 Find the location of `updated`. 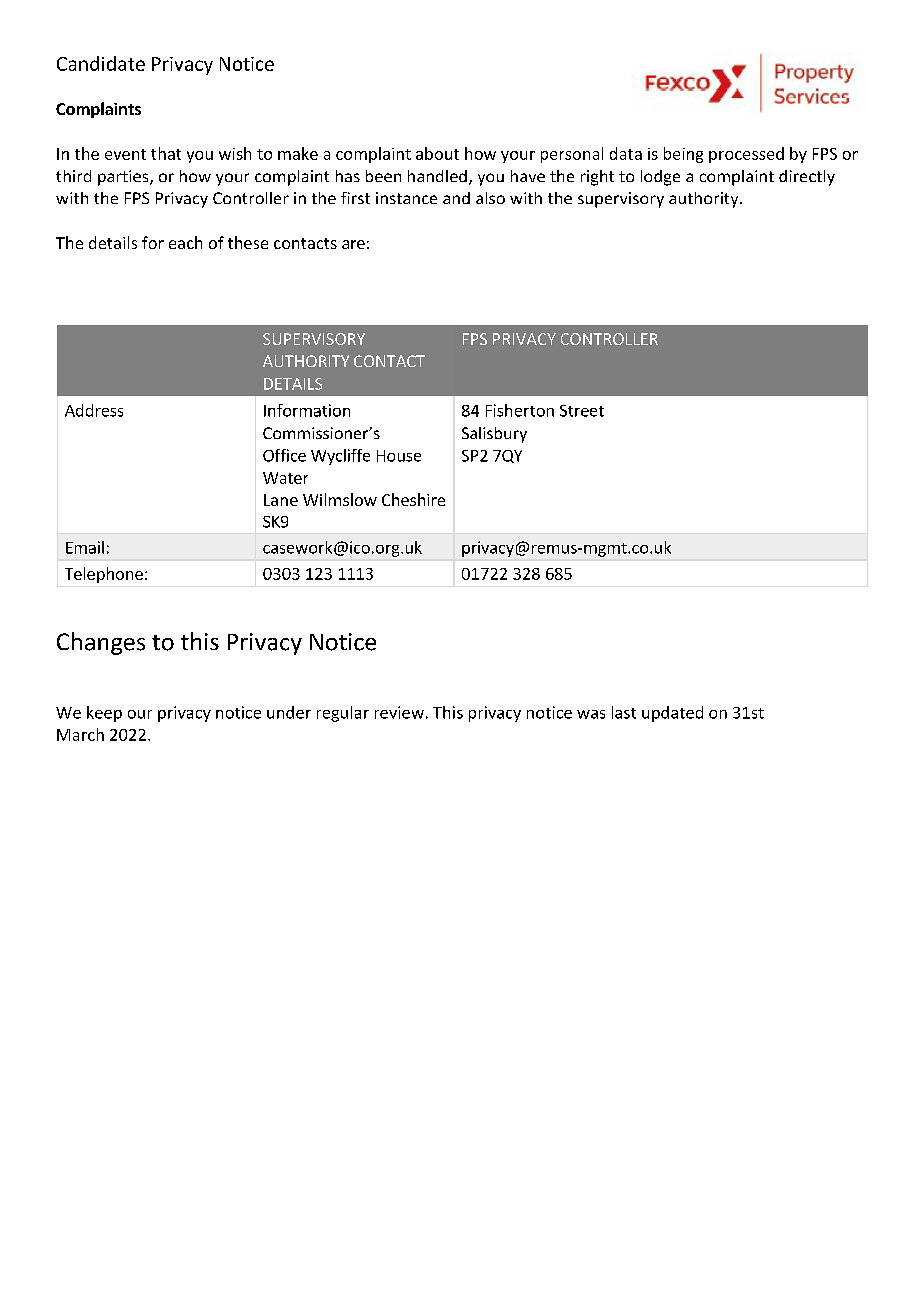

updated is located at coordinates (672, 714).
